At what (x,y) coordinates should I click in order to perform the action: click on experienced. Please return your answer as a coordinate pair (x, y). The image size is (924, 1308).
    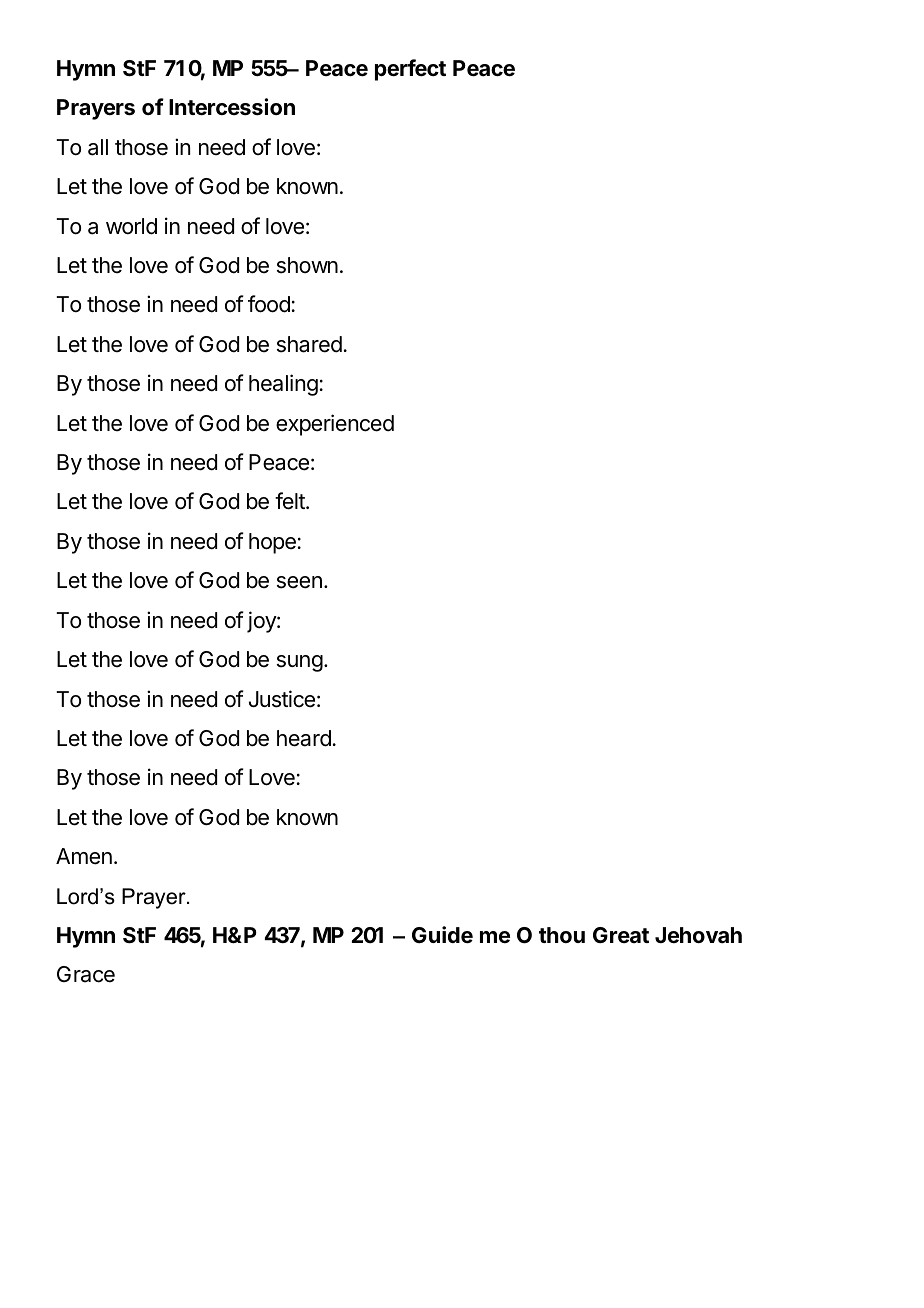
    Looking at the image, I should click on (335, 425).
